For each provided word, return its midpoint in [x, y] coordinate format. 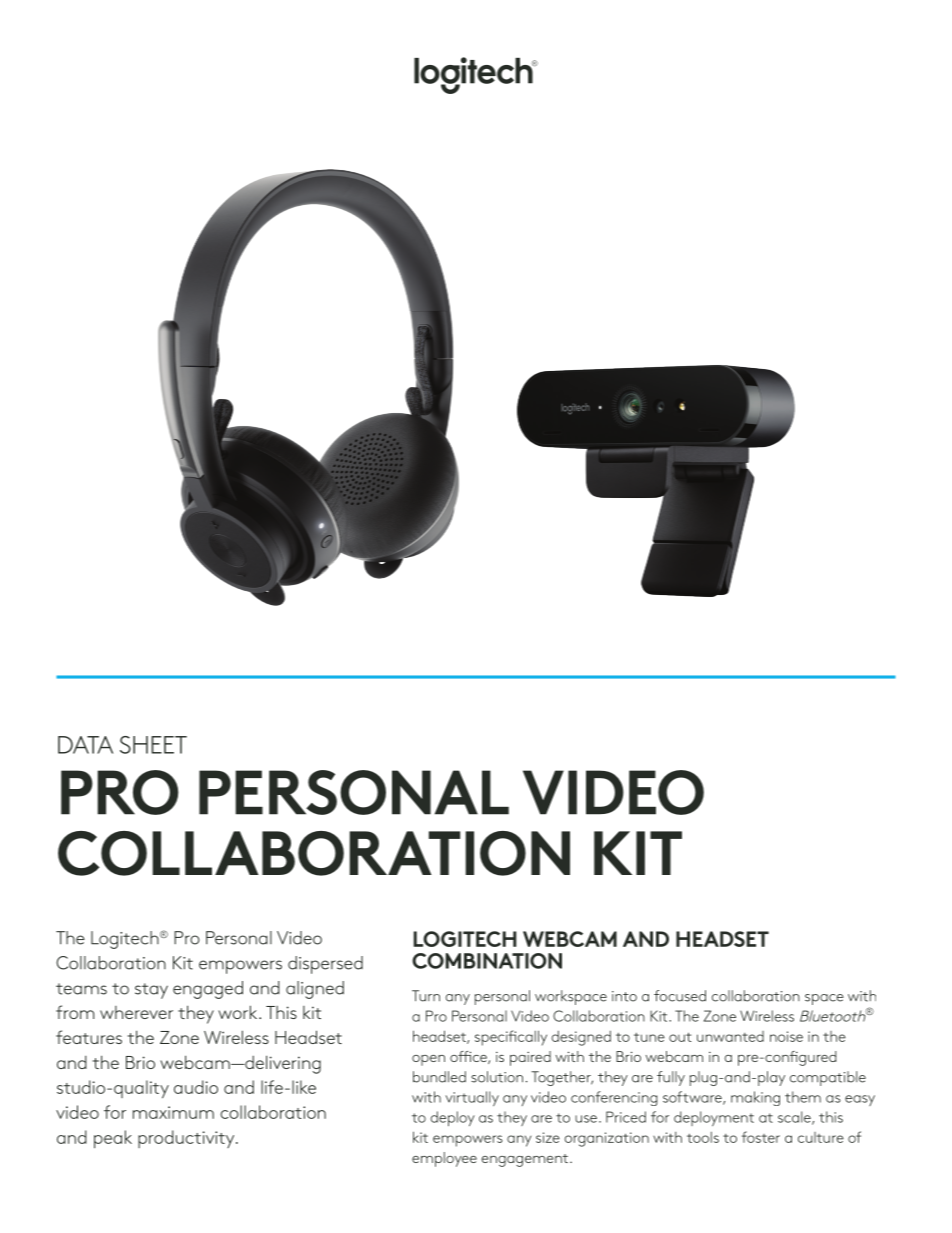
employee [444, 1159]
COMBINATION [487, 961]
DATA [85, 745]
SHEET [153, 745]
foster [761, 1137]
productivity [187, 1139]
